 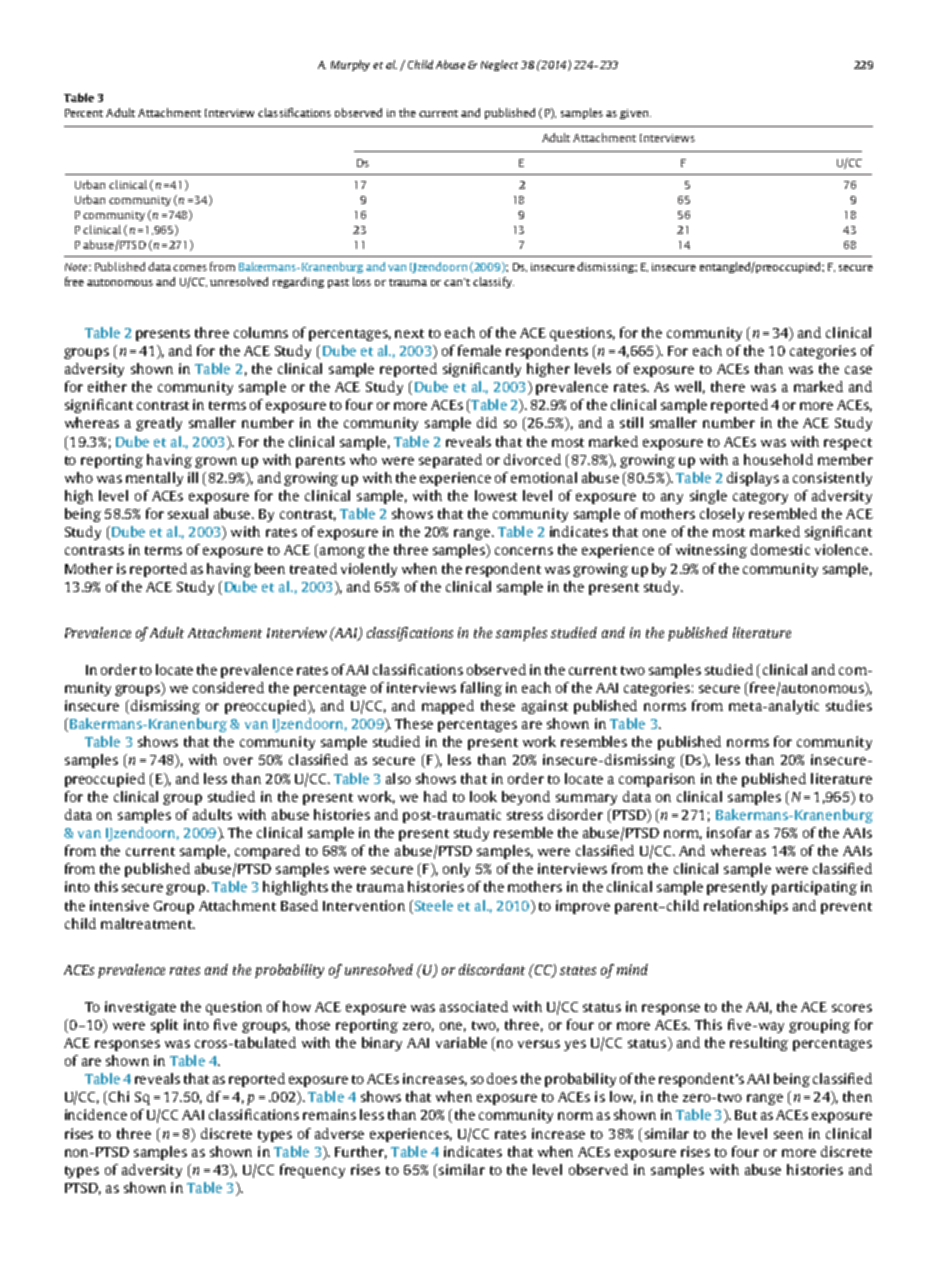 I want to click on relationships, so click(x=746, y=907).
